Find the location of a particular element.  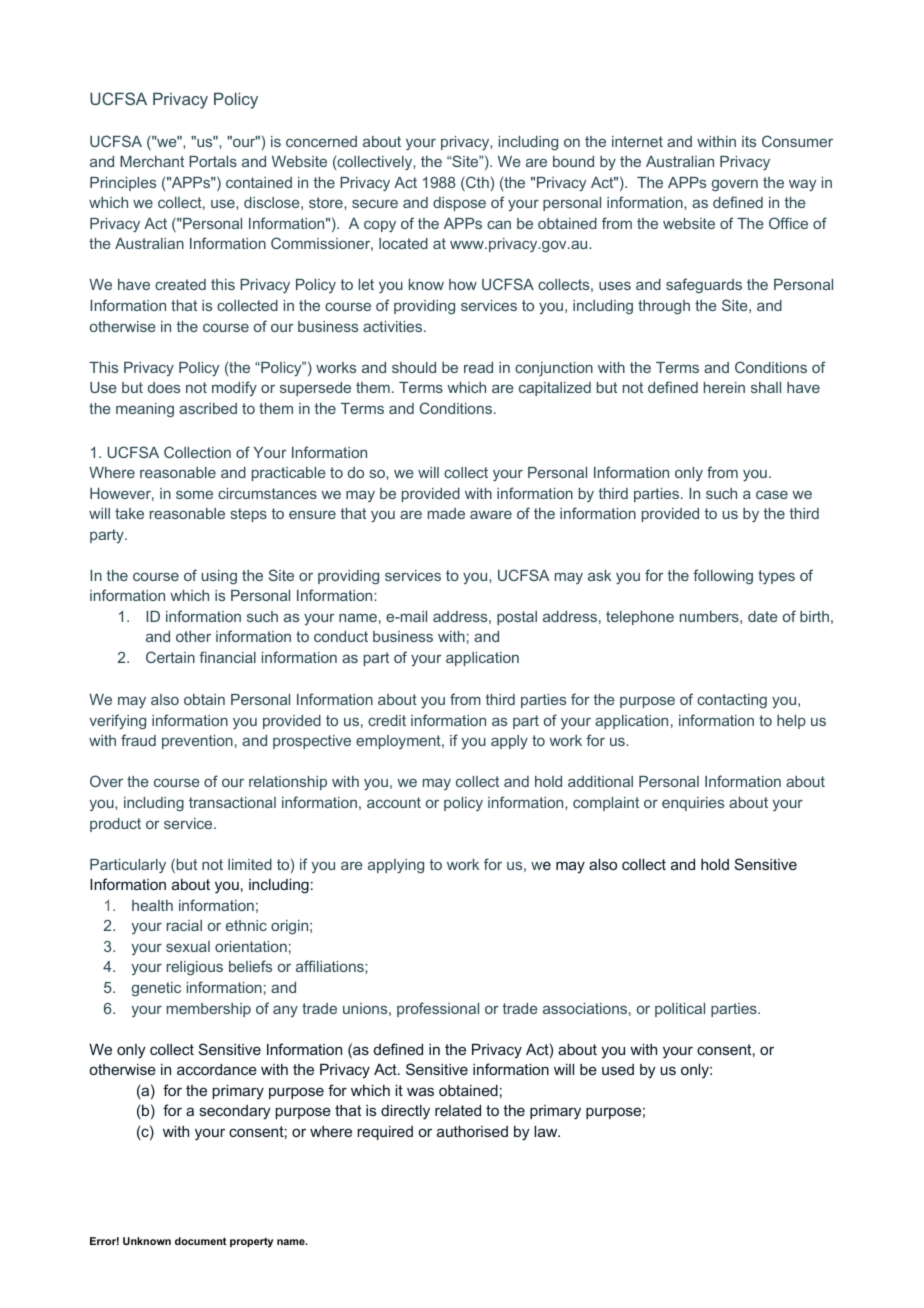

limited is located at coordinates (250, 864).
